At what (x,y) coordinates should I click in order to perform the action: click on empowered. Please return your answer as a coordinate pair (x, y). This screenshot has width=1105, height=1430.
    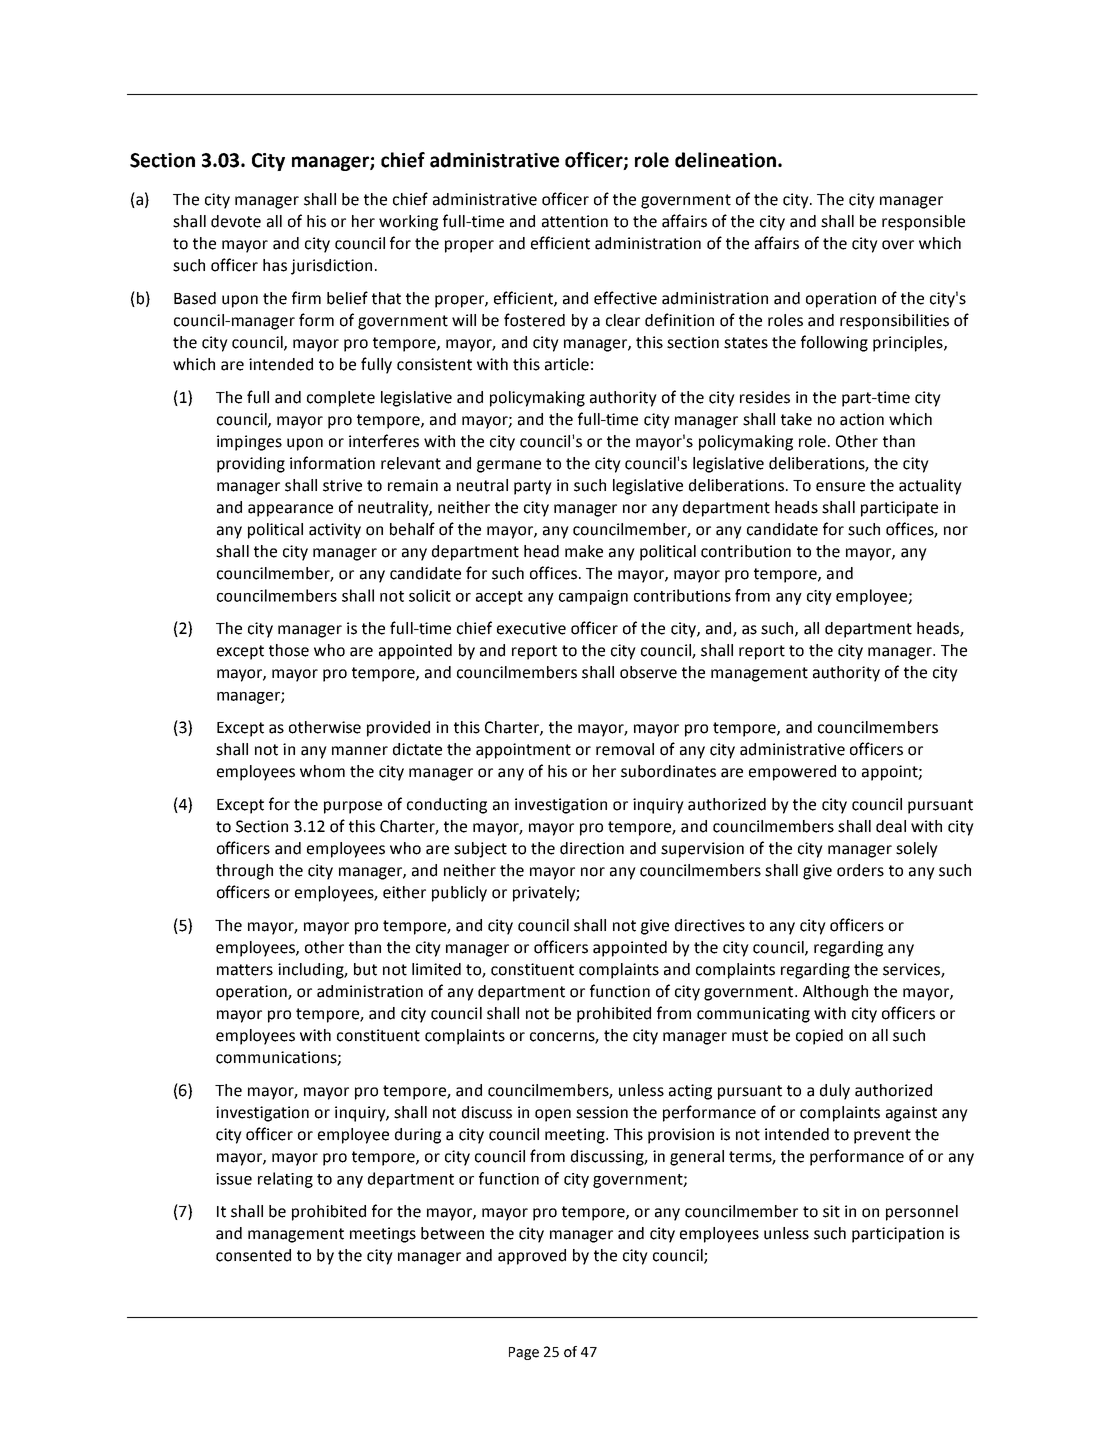
    Looking at the image, I should click on (792, 773).
